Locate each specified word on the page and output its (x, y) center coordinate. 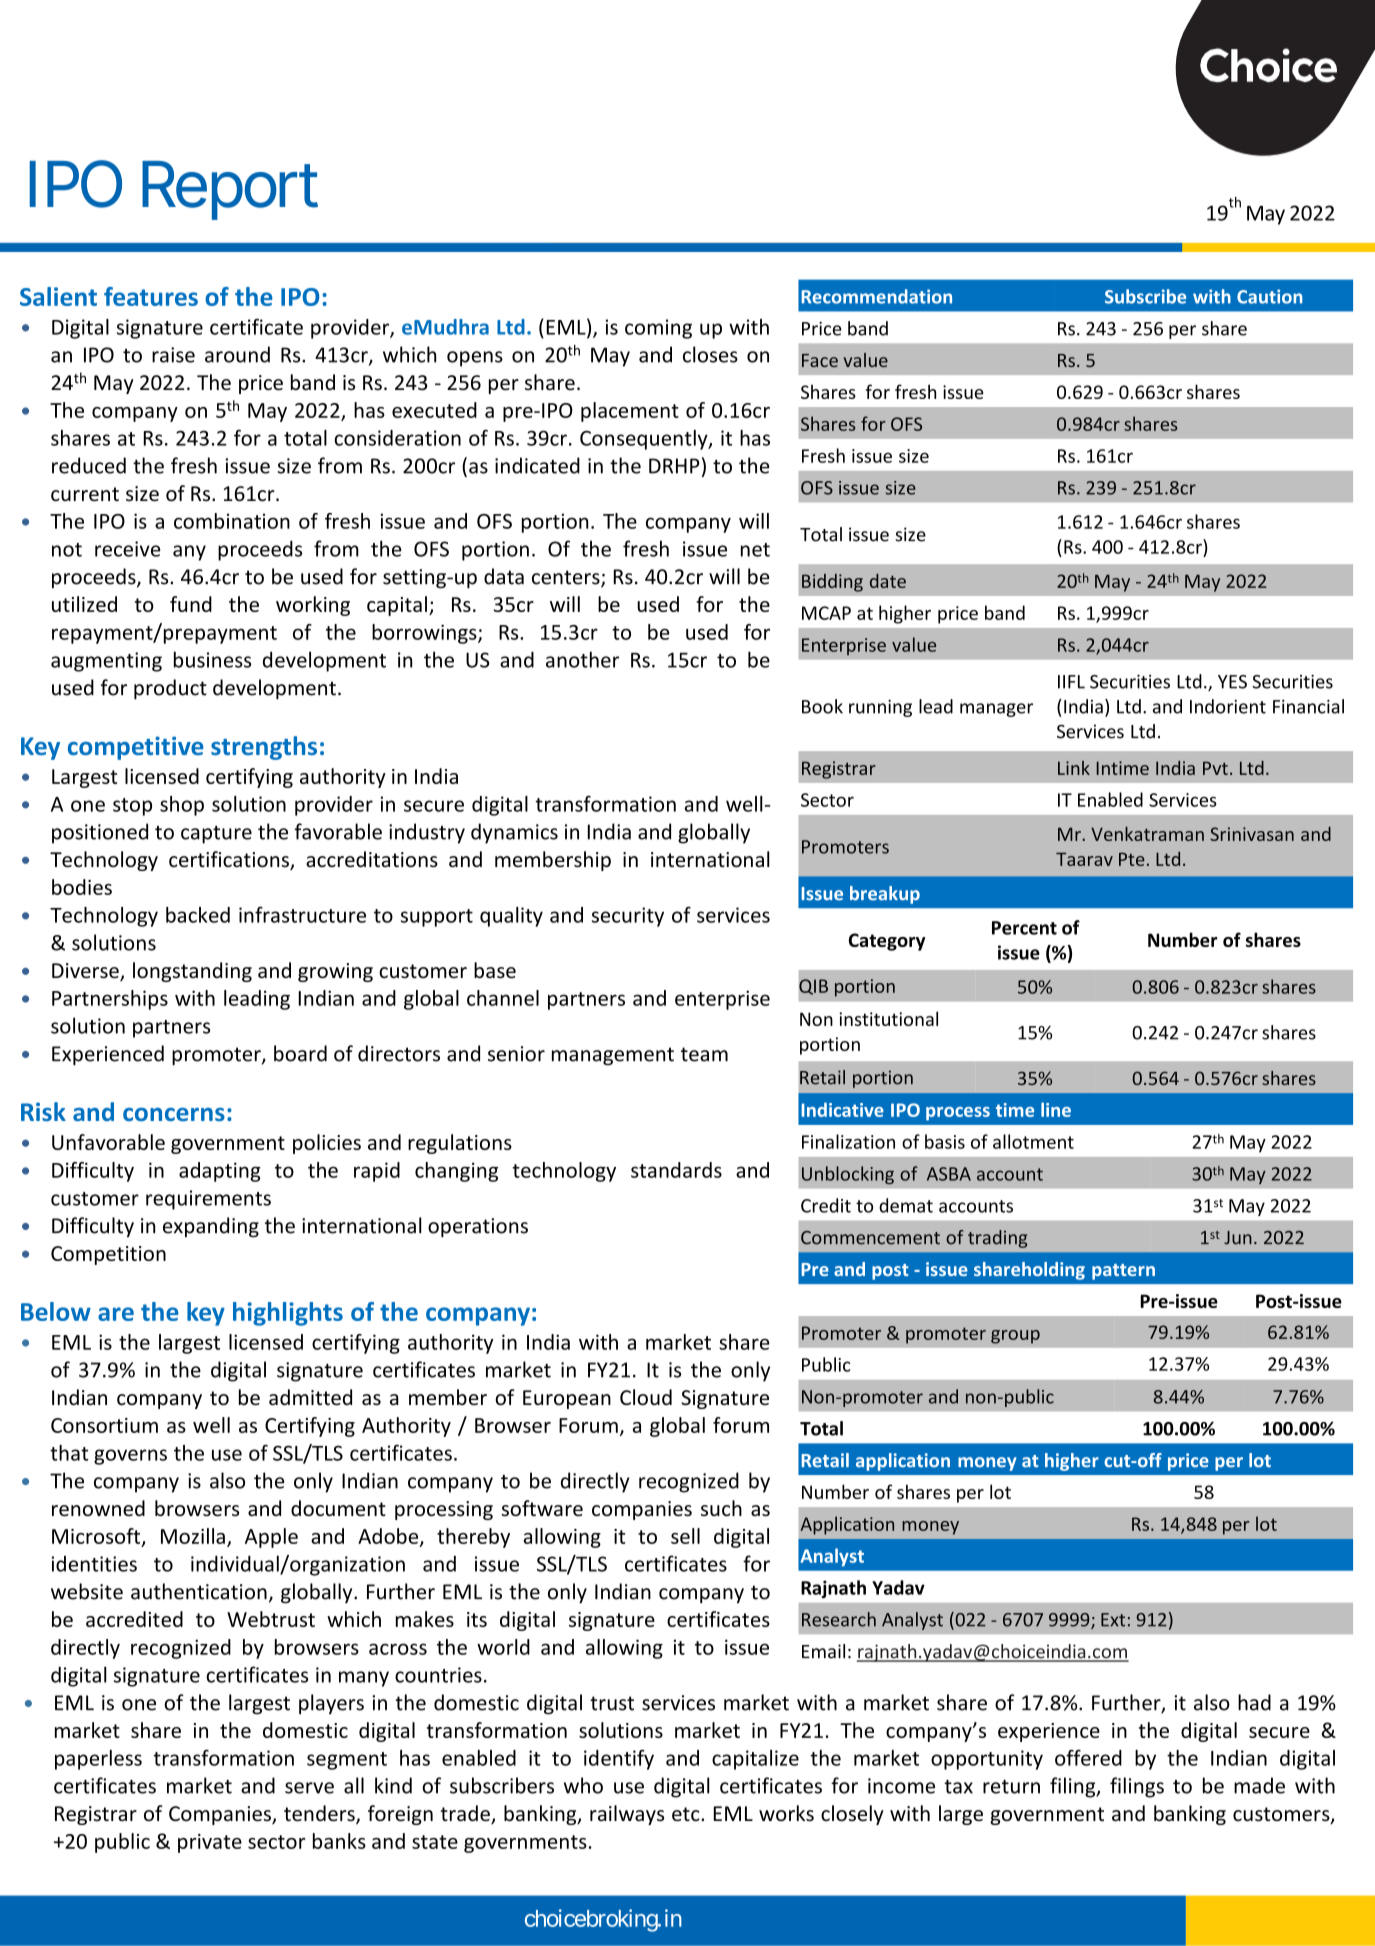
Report (230, 190)
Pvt (1215, 768)
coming (658, 329)
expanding (211, 1227)
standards (676, 1170)
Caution (1269, 296)
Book (822, 706)
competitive (136, 748)
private (210, 1843)
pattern (1123, 1272)
